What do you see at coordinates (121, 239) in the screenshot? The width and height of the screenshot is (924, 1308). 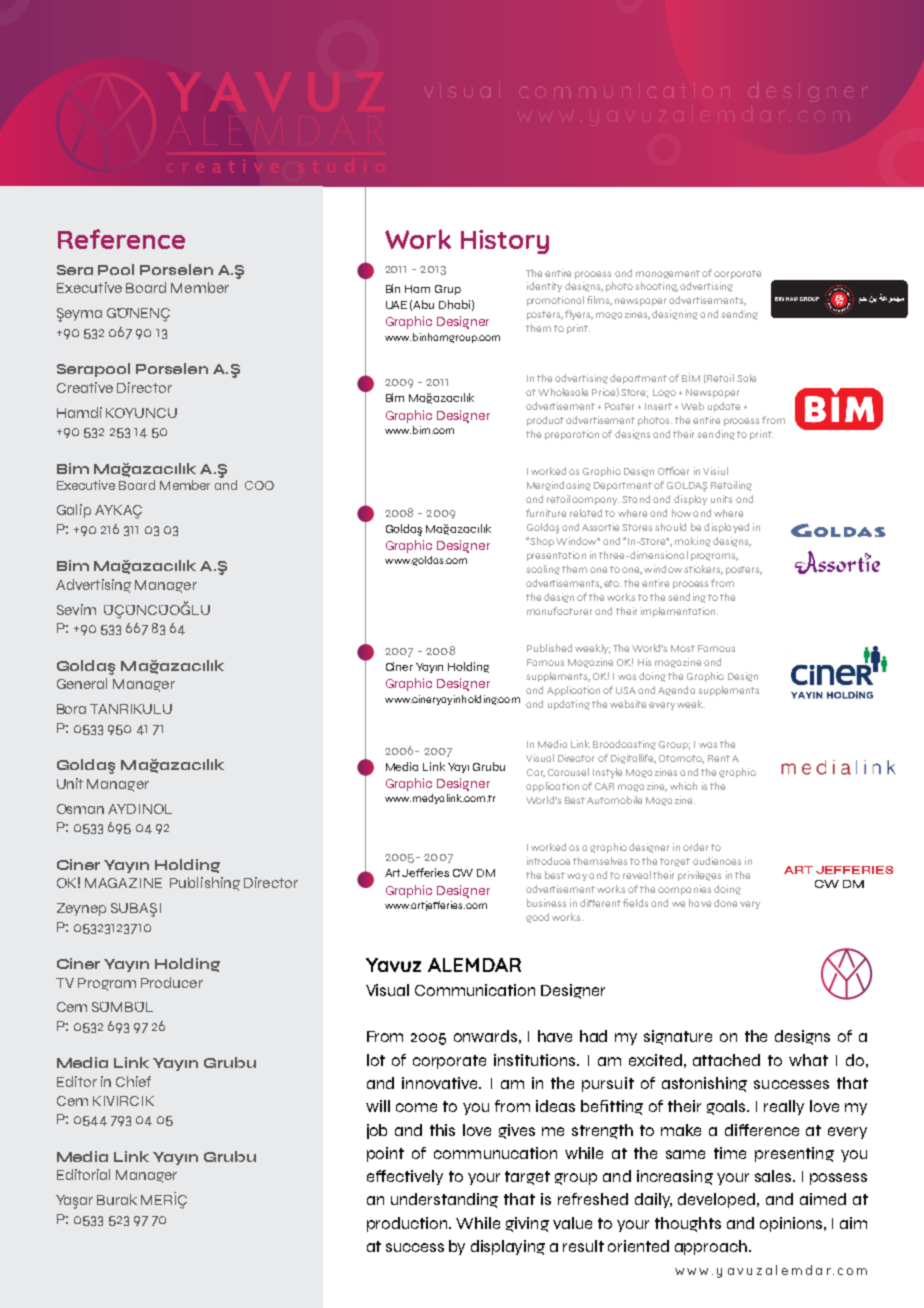 I see `Reference` at bounding box center [121, 239].
